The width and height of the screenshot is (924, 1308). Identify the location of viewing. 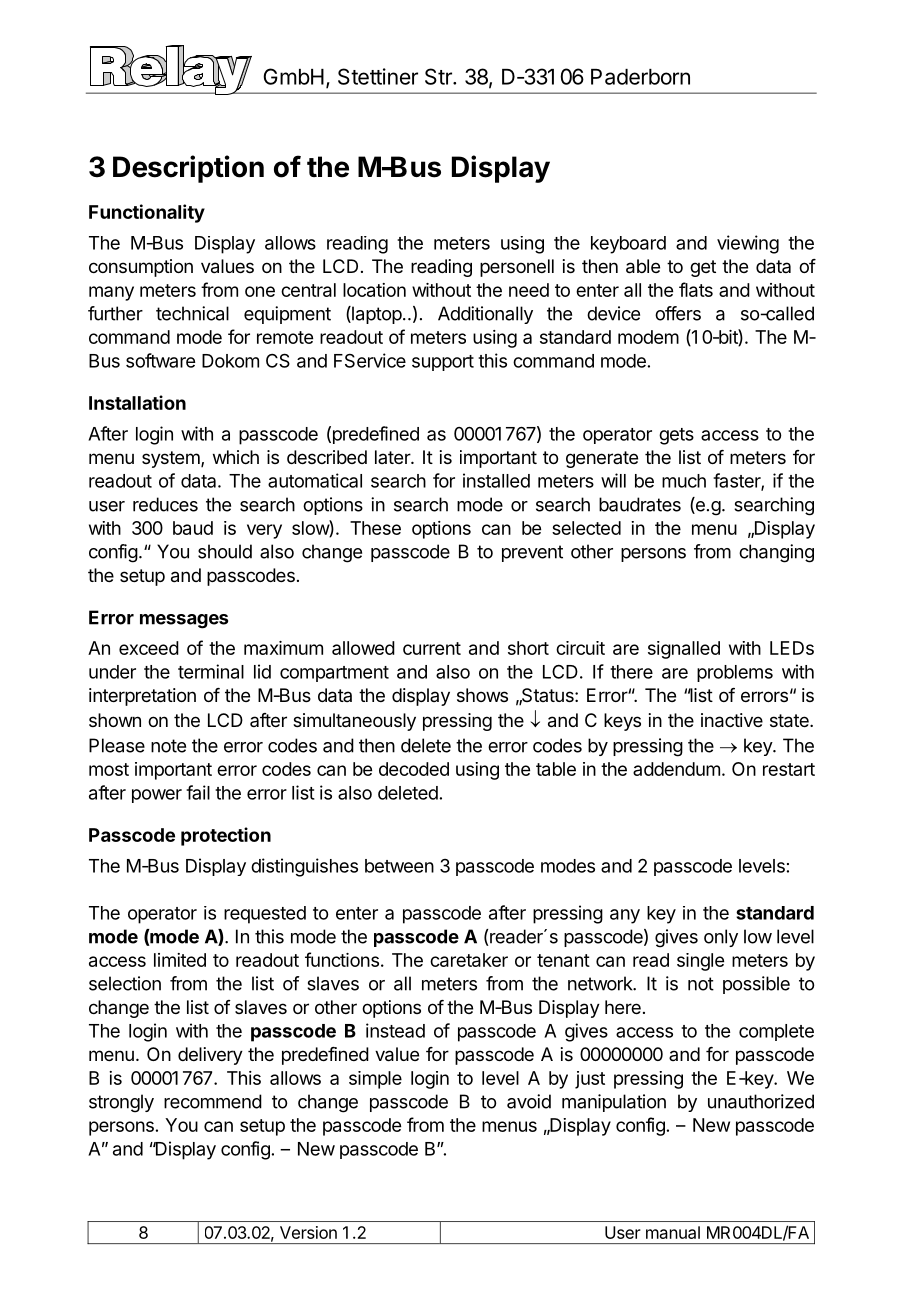
(748, 244).
